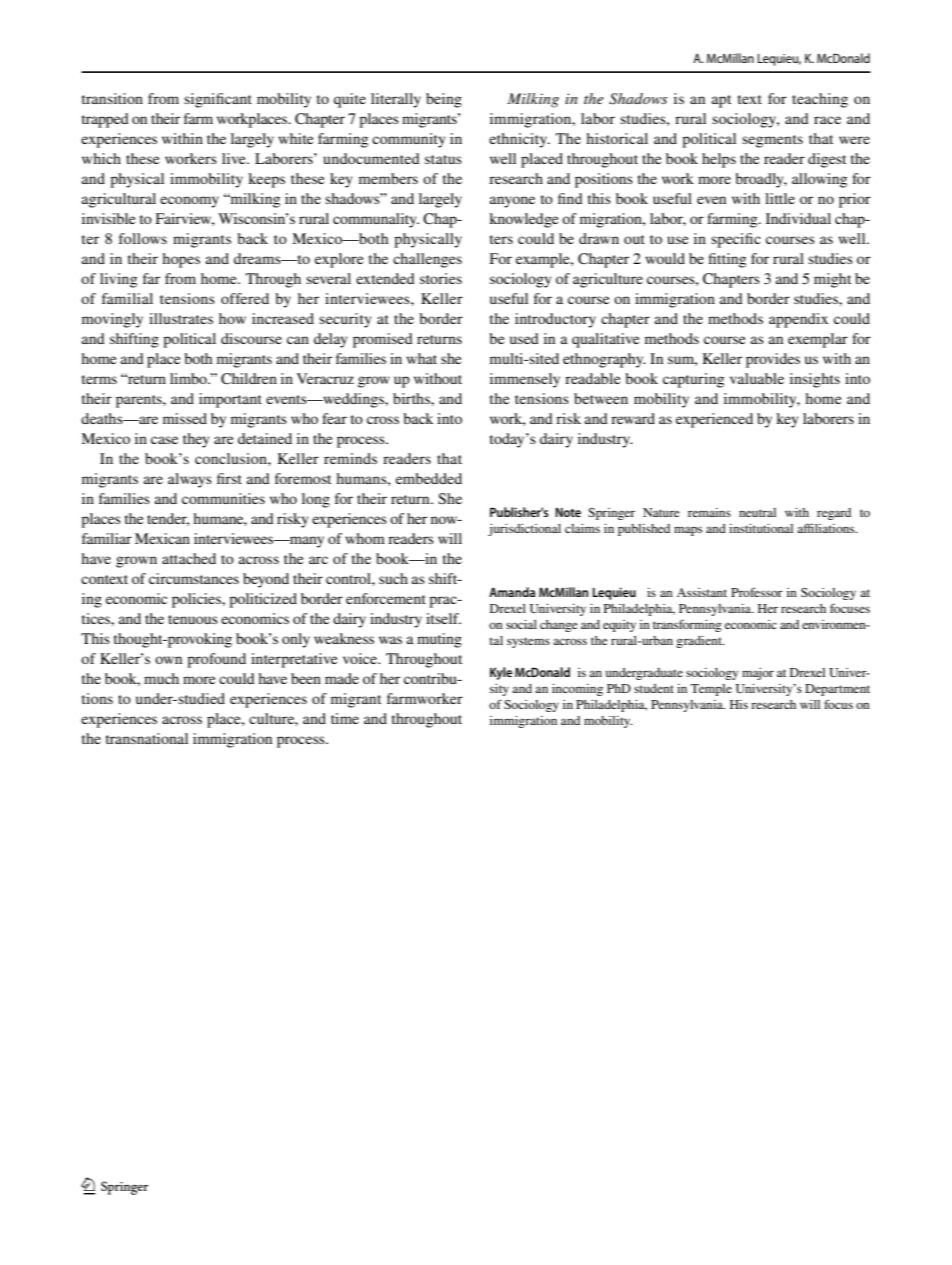  Describe the element at coordinates (412, 398) in the document. I see `births` at that location.
